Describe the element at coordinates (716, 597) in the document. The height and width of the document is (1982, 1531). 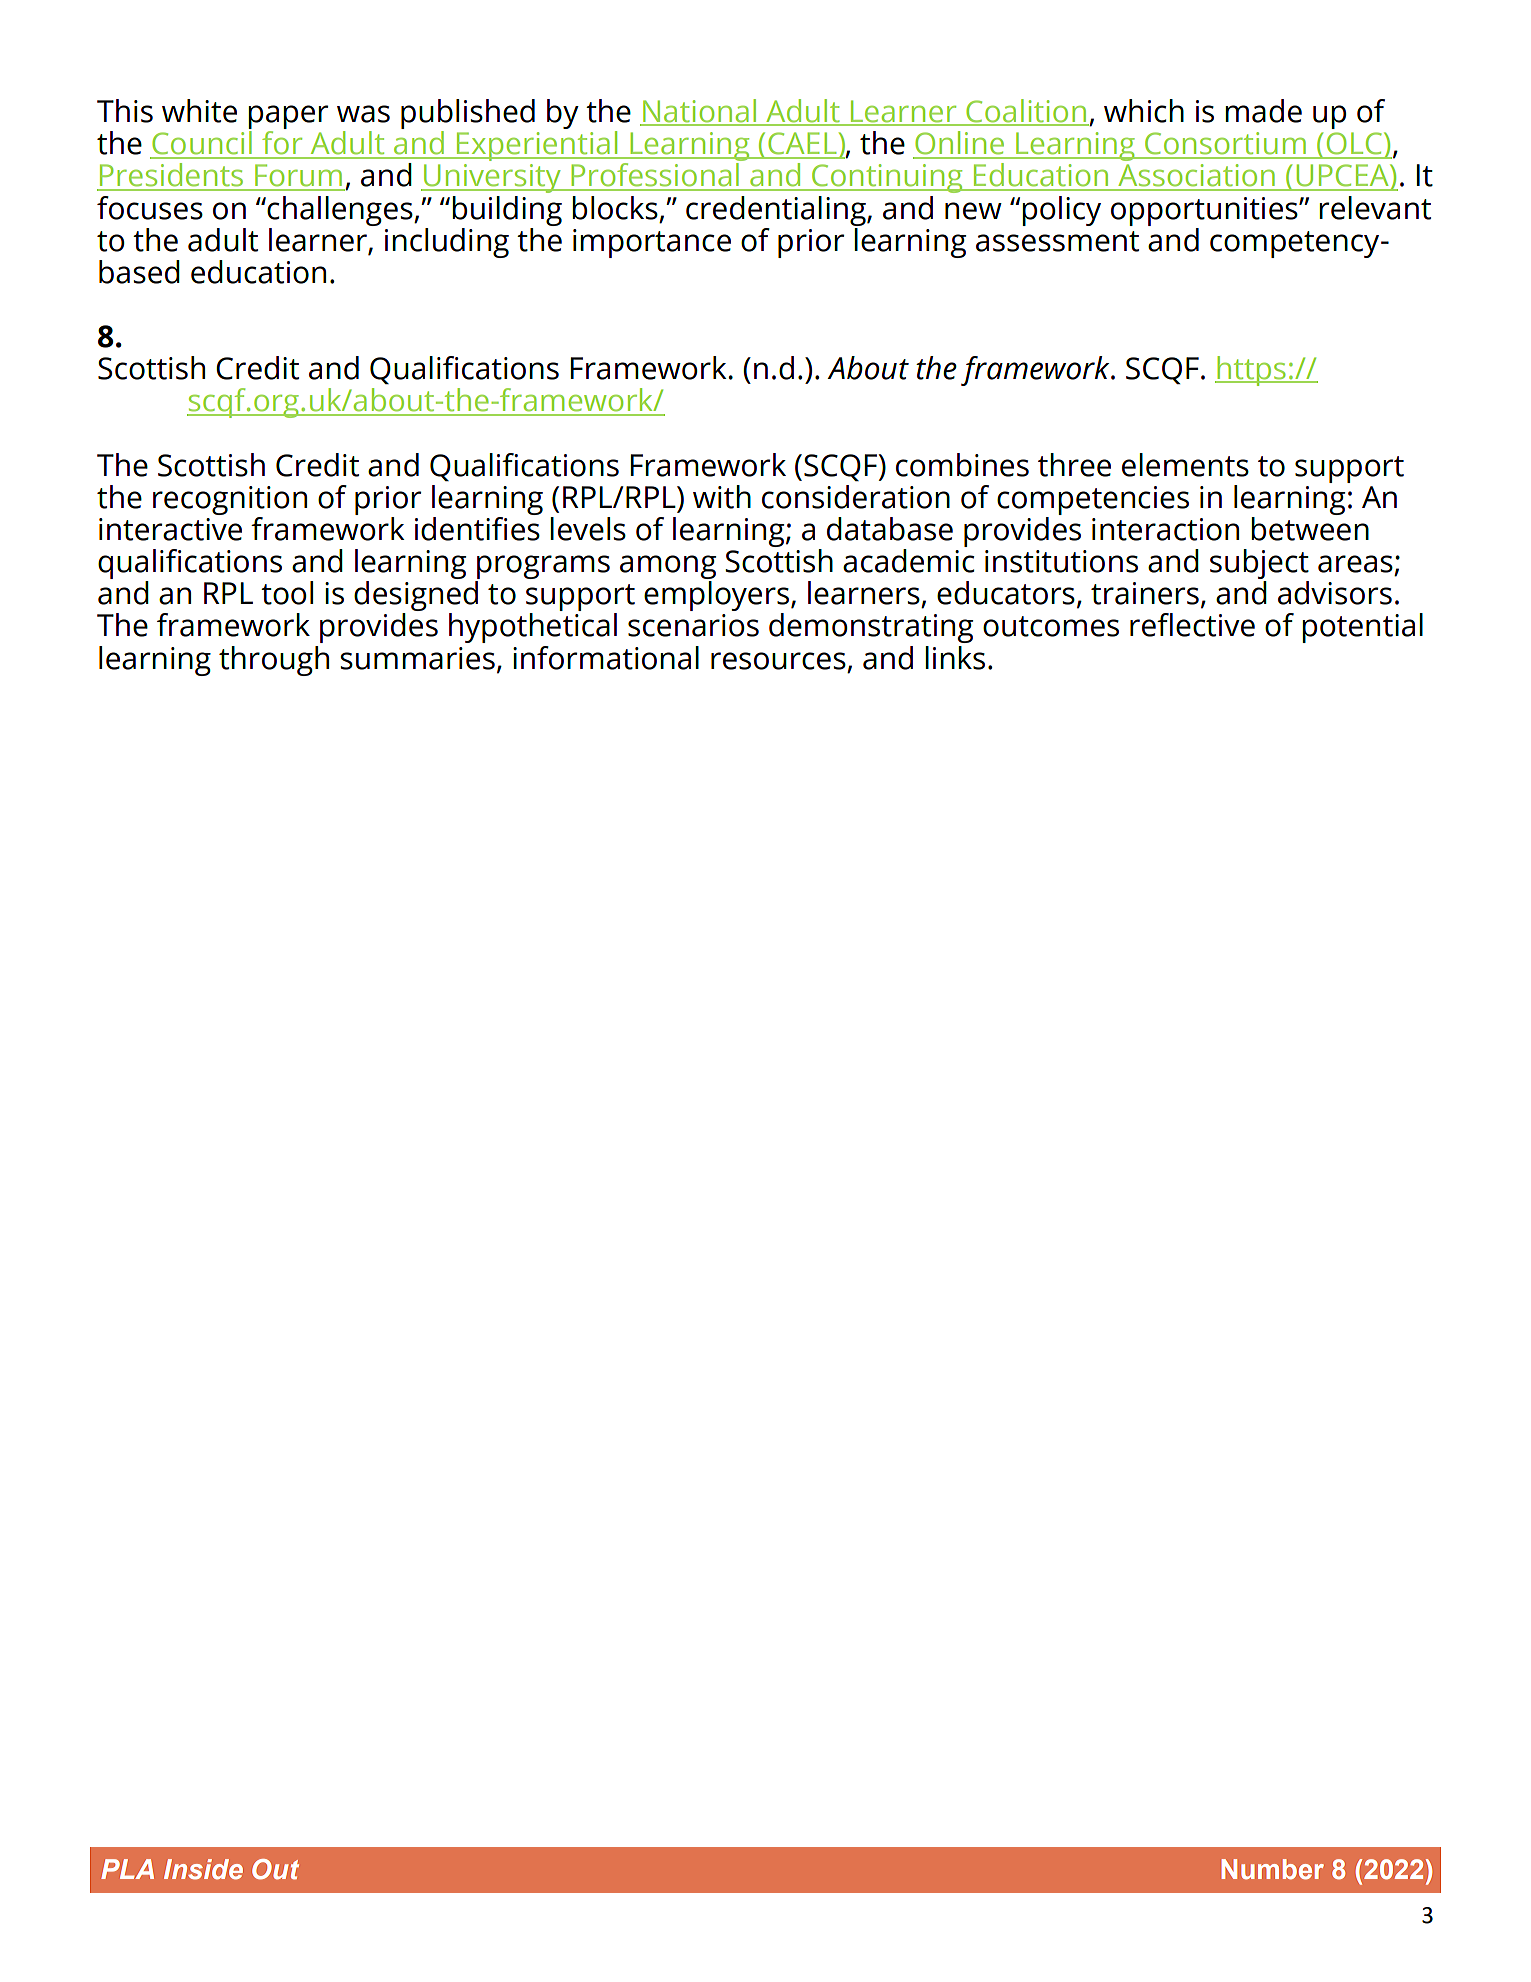
I see `employers` at that location.
